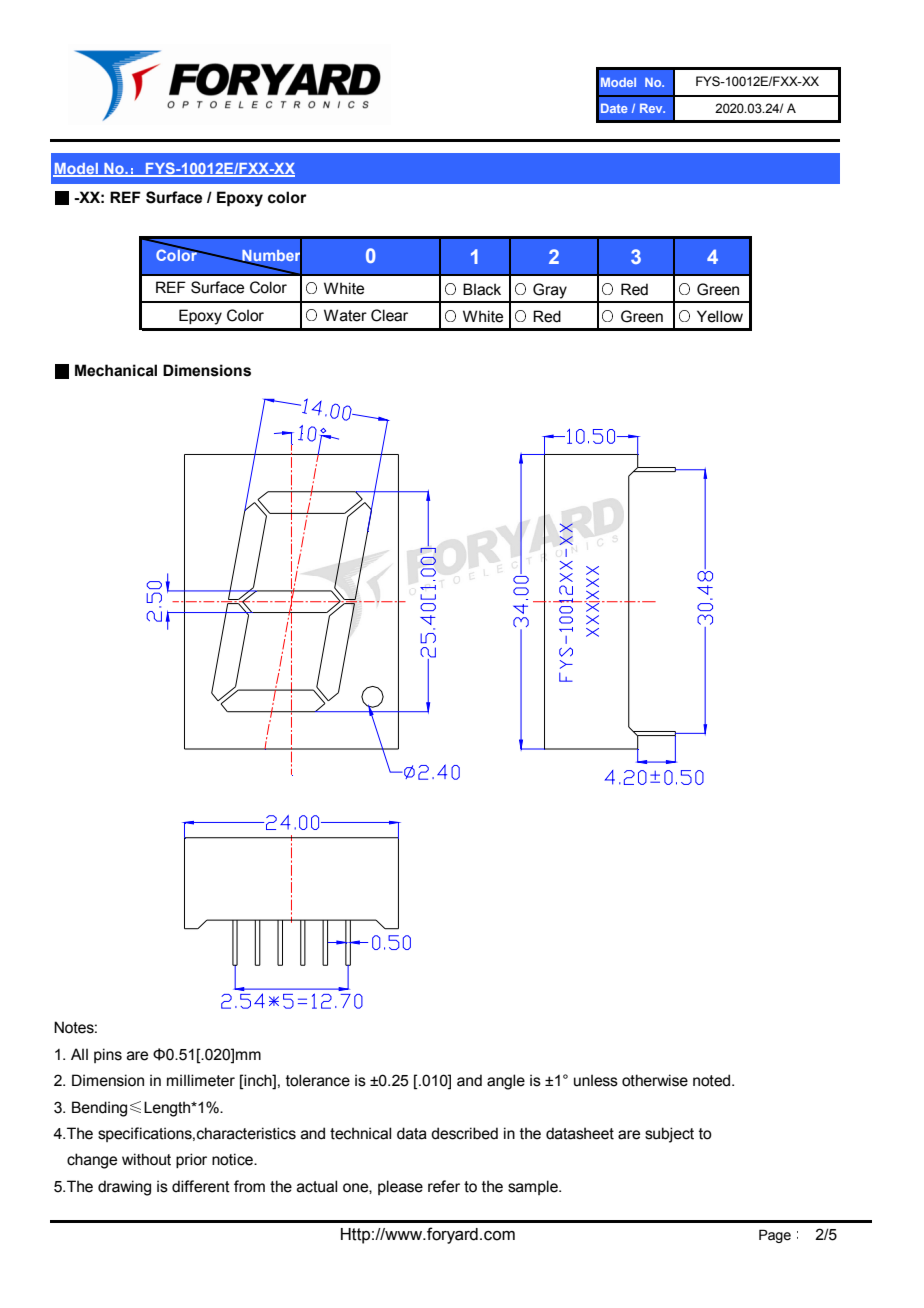  I want to click on Clear, so click(389, 315).
